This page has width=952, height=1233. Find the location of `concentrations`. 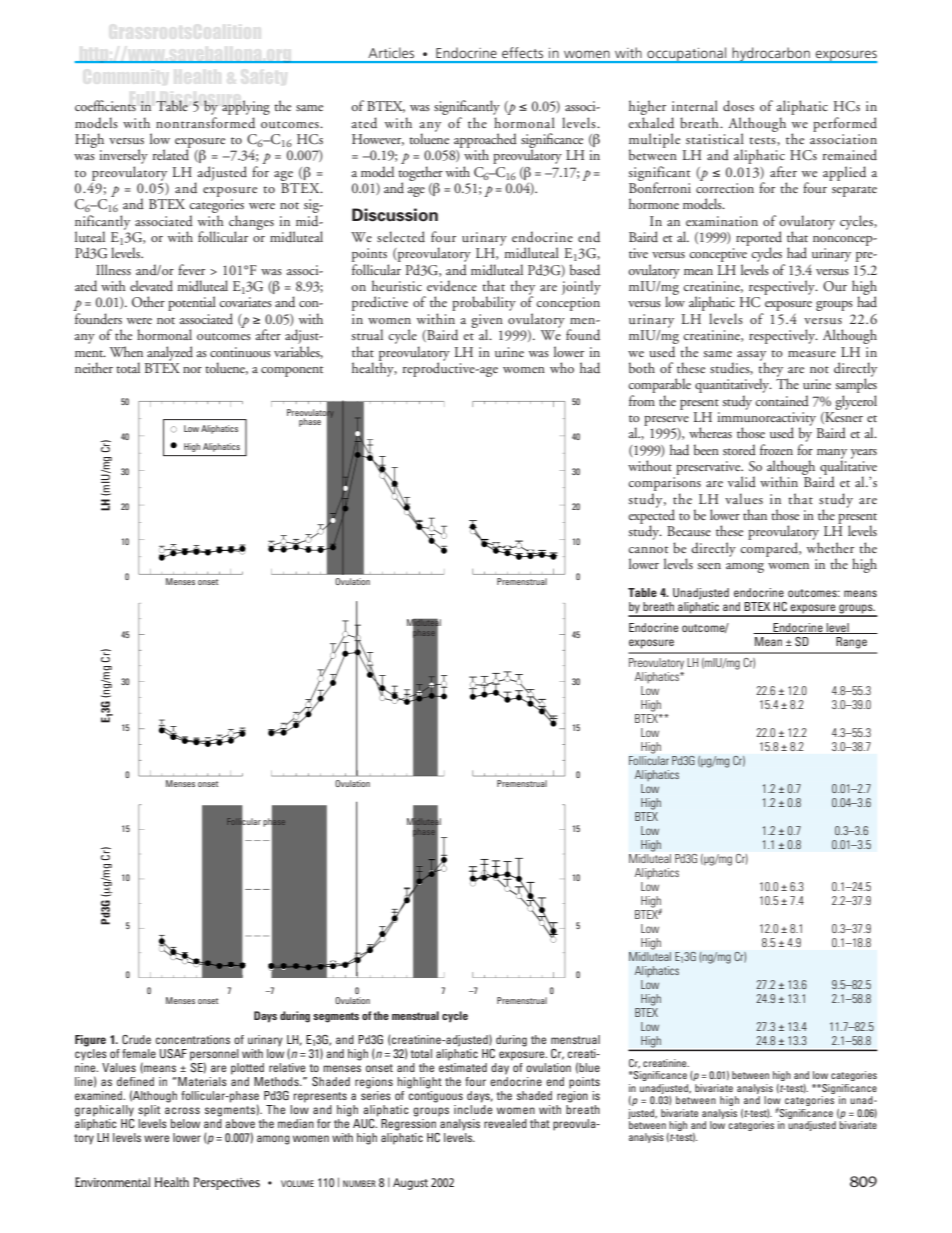

concentrations is located at coordinates (193, 1039).
